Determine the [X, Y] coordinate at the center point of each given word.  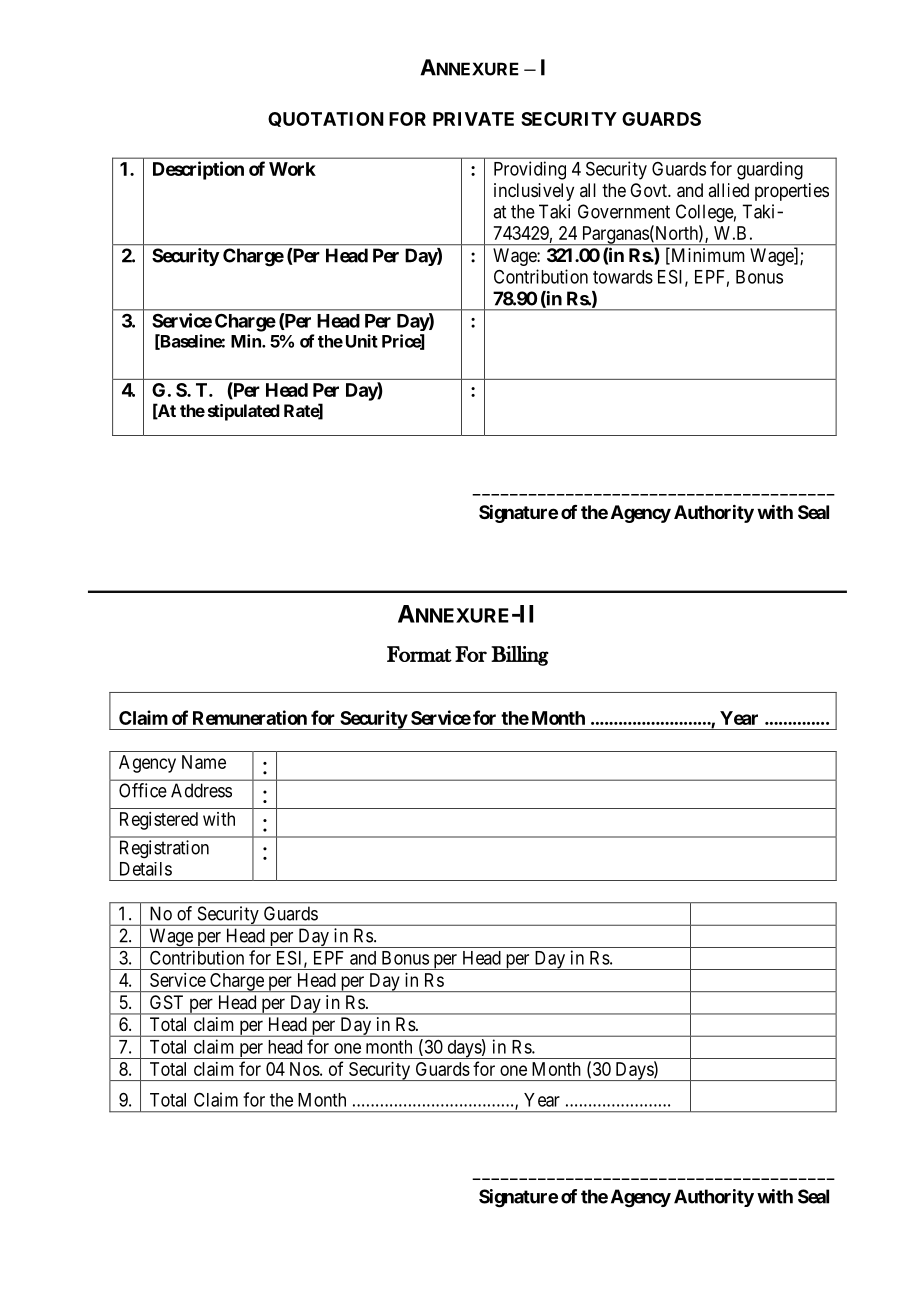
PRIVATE [473, 119]
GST [166, 1002]
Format [419, 654]
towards [623, 277]
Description [198, 170]
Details [146, 869]
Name [204, 762]
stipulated [244, 412]
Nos [305, 1069]
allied [728, 190]
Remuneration [250, 717]
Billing [520, 656]
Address [201, 790]
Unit [362, 341]
